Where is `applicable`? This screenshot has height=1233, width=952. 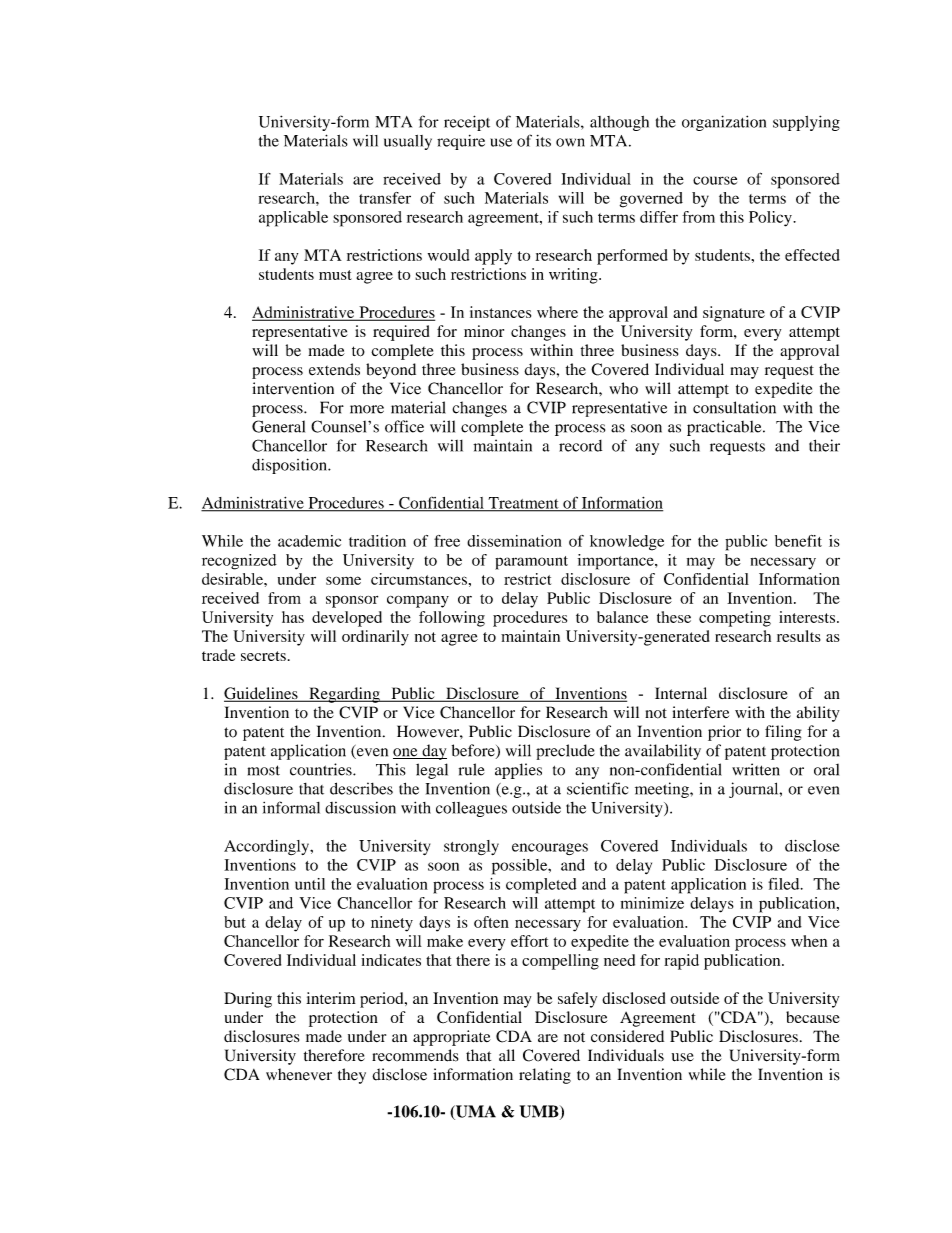 applicable is located at coordinates (293, 219).
